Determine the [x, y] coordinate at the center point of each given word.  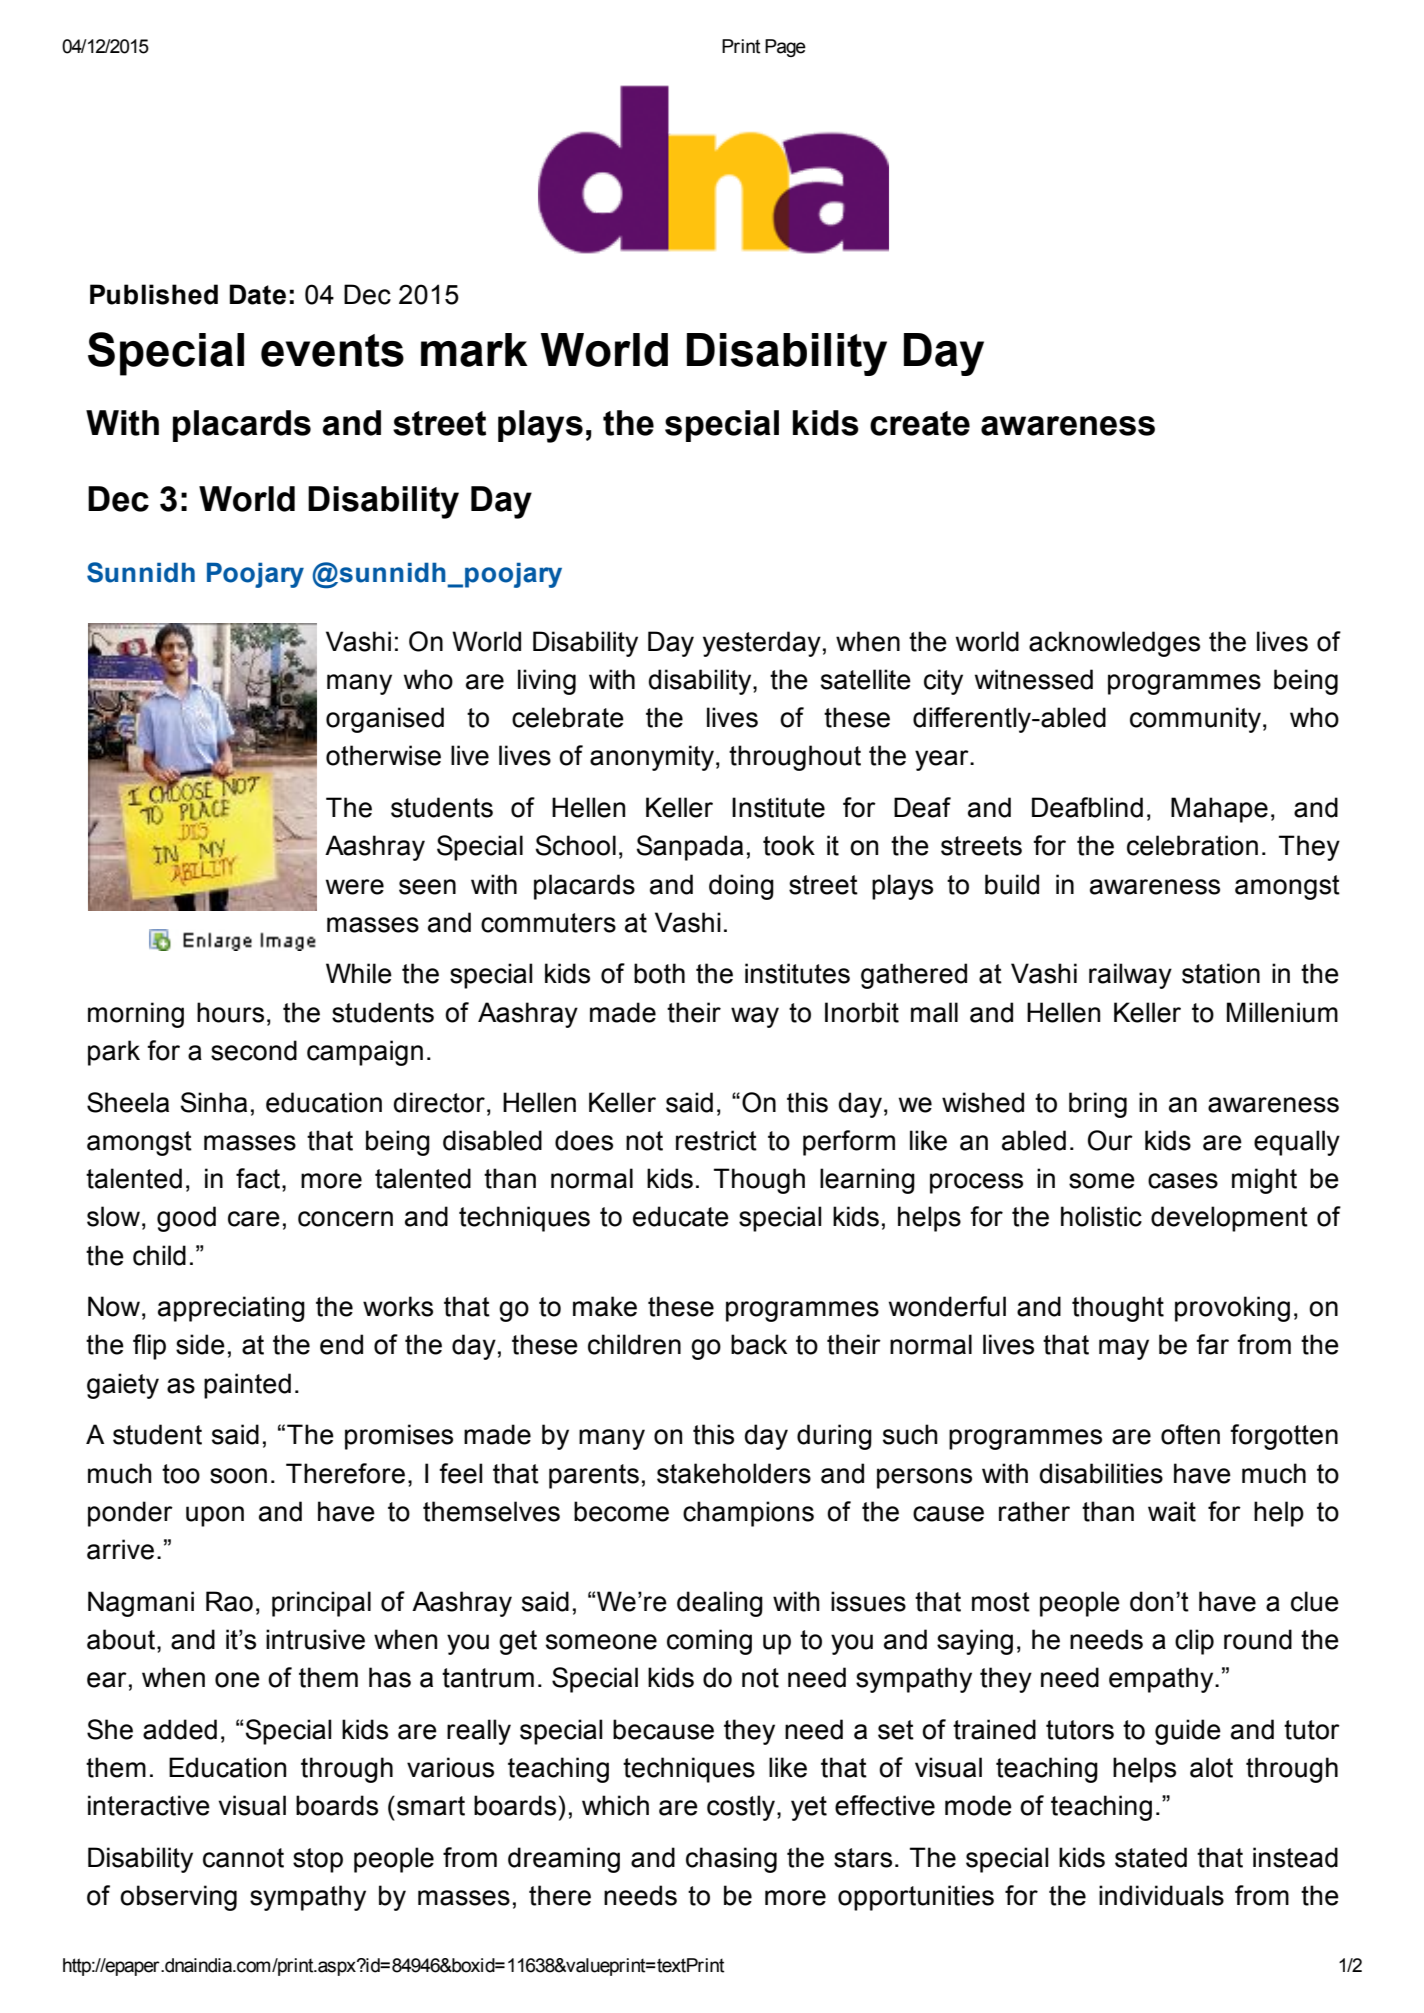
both [659, 973]
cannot [243, 1858]
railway [1130, 976]
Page [785, 48]
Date [258, 294]
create [920, 423]
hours [230, 1012]
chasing [731, 1860]
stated [1151, 1857]
